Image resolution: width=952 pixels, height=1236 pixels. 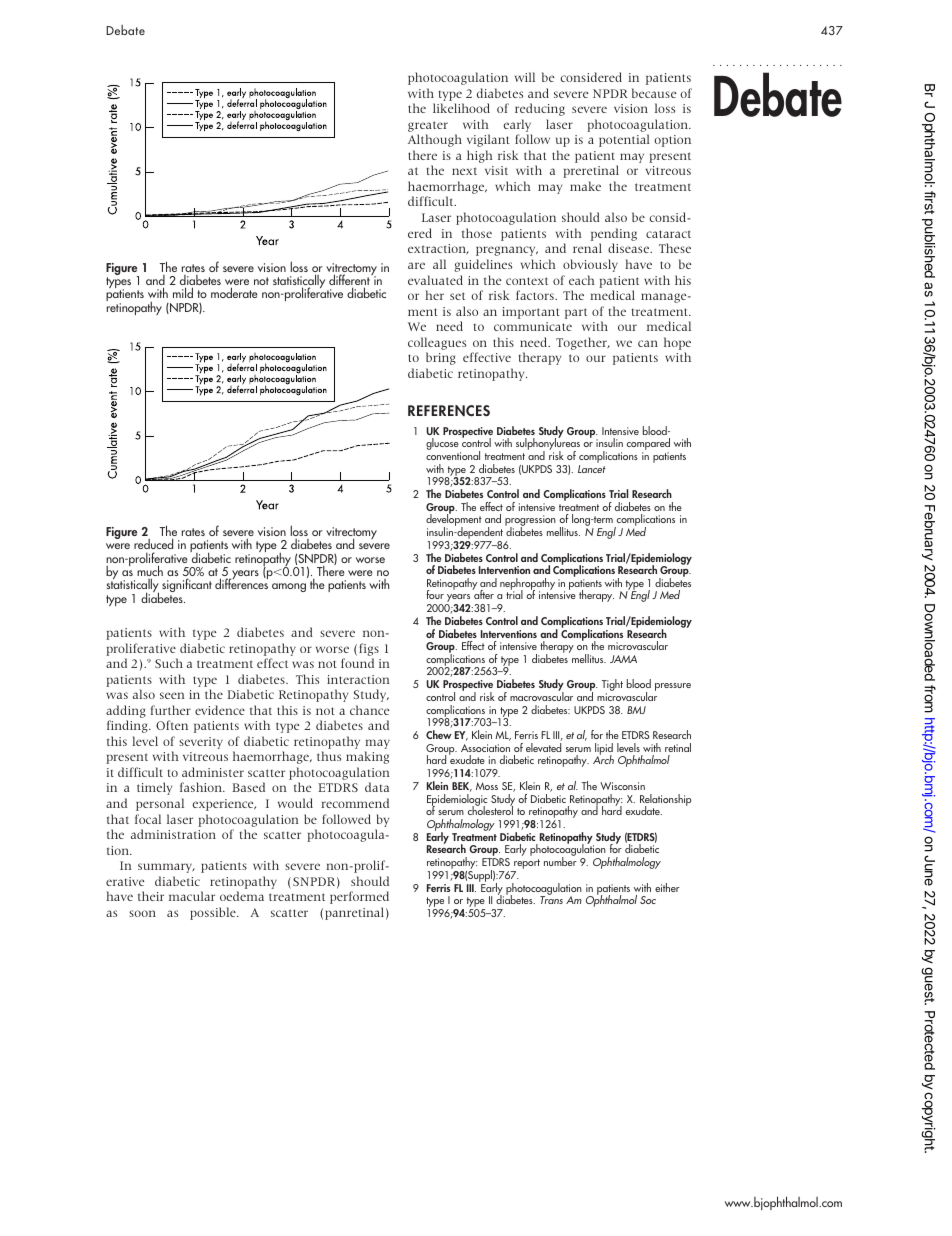 I want to click on macular, so click(x=192, y=896).
